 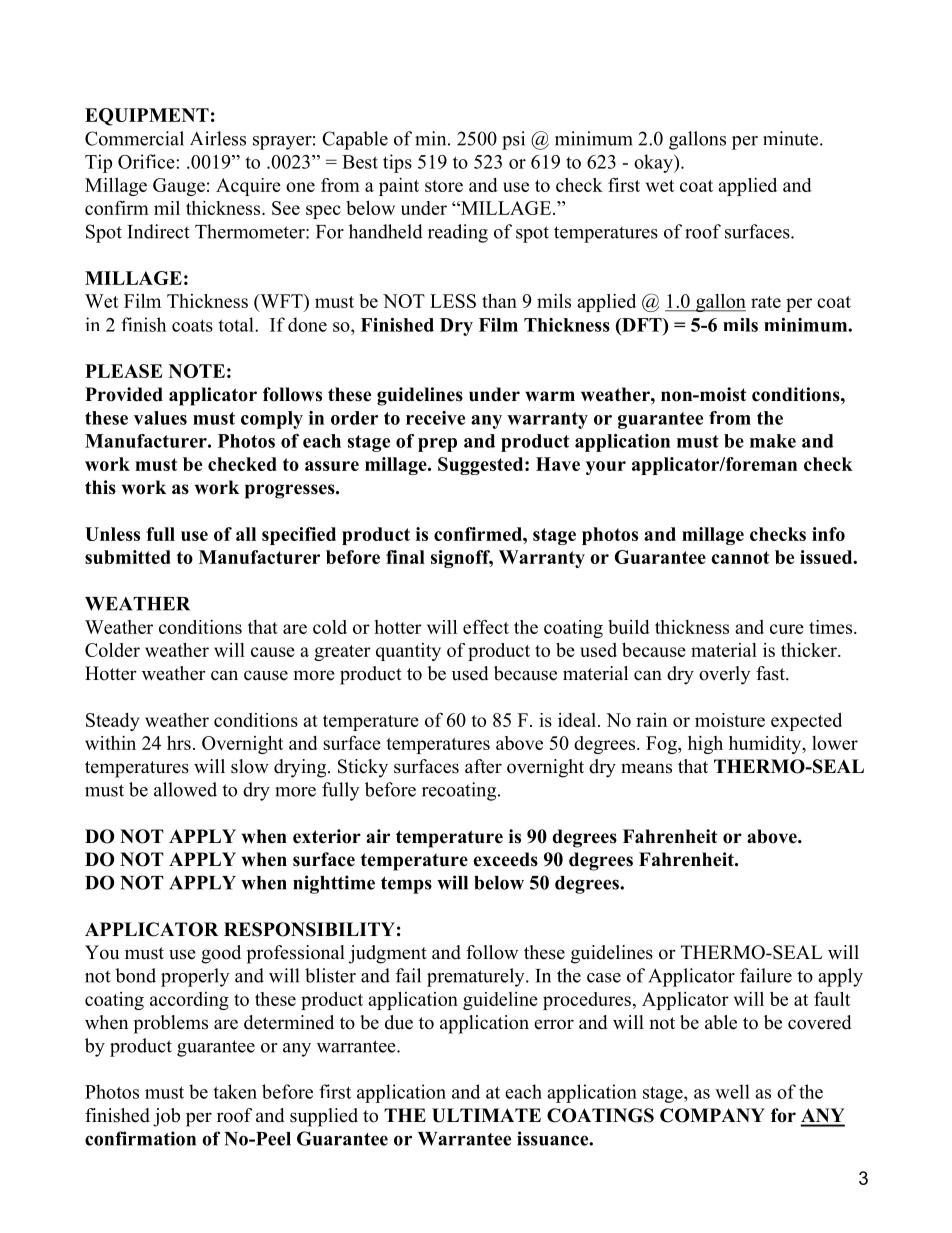 I want to click on psi, so click(x=513, y=140).
